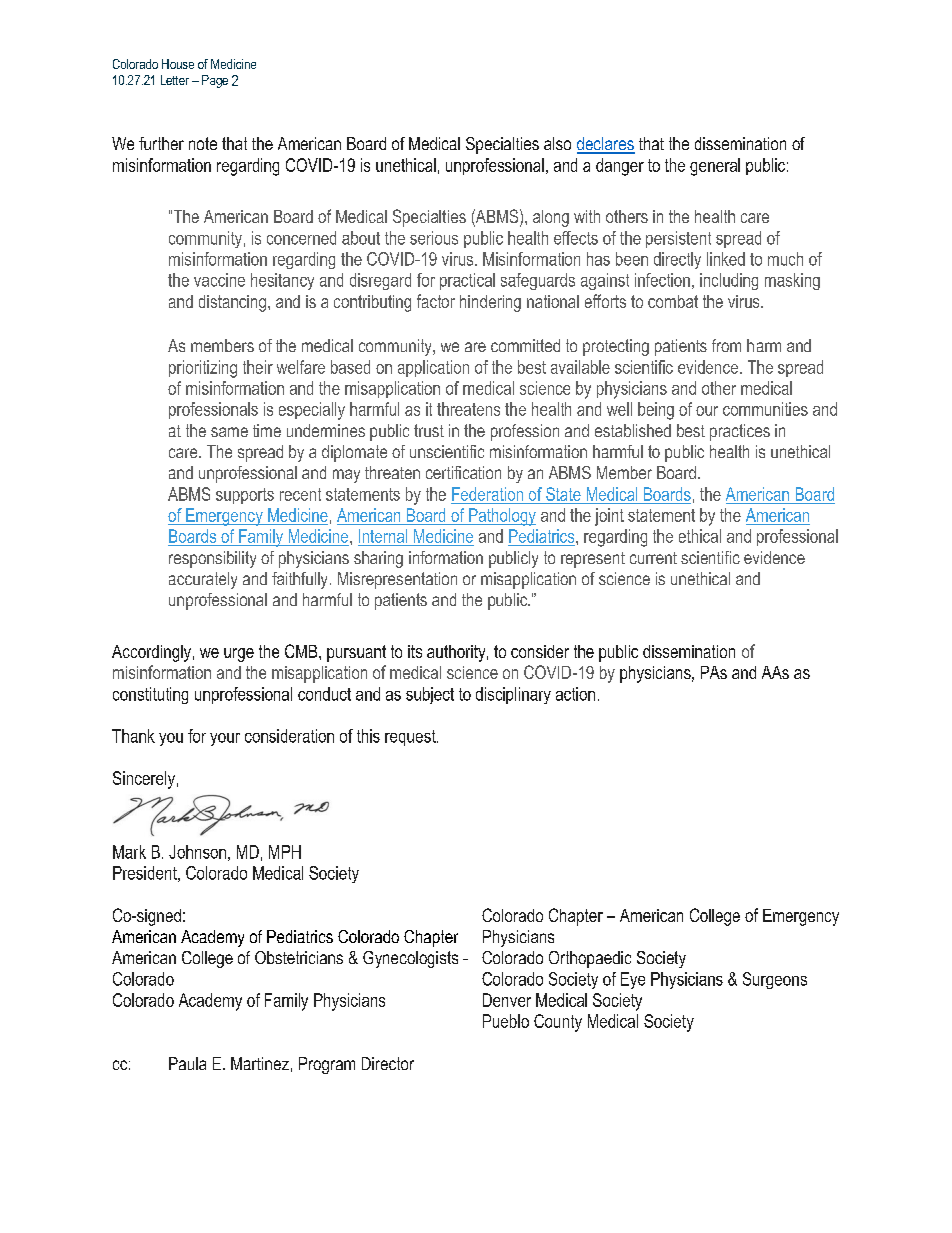  What do you see at coordinates (506, 1021) in the screenshot?
I see `Pueblo` at bounding box center [506, 1021].
